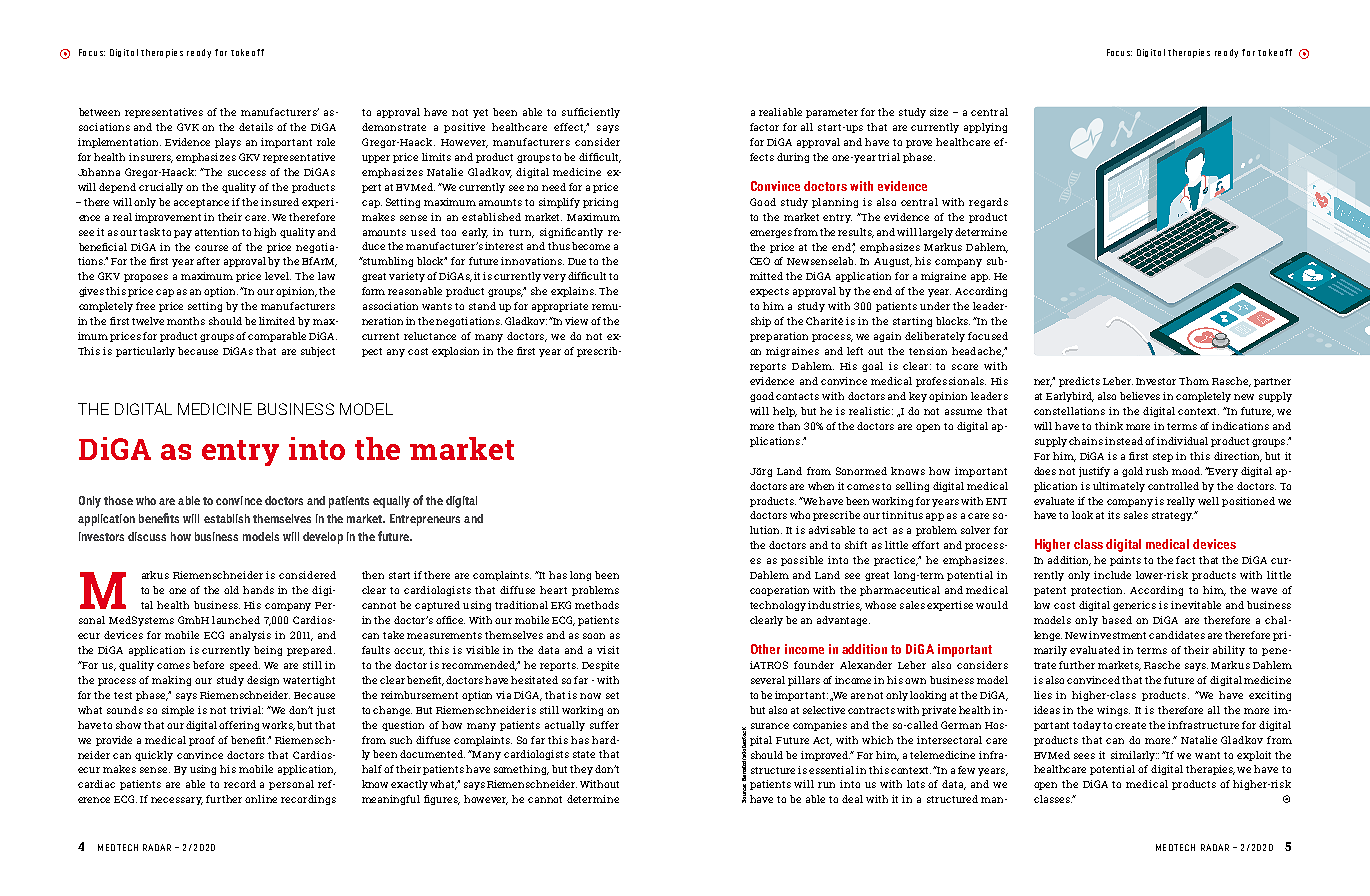  Describe the element at coordinates (208, 261) in the screenshot. I see `after` at that location.
